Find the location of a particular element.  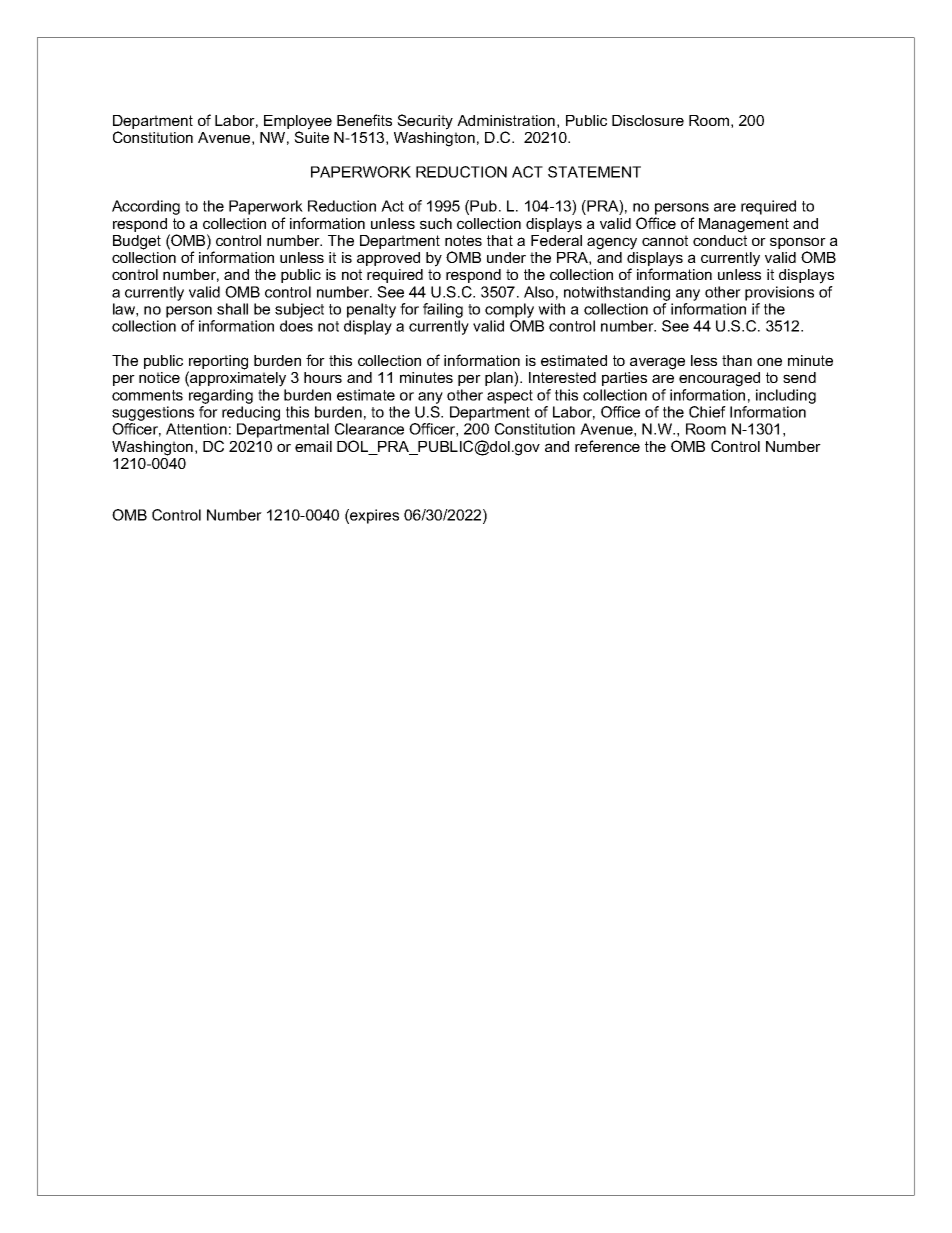

Management is located at coordinates (744, 225).
